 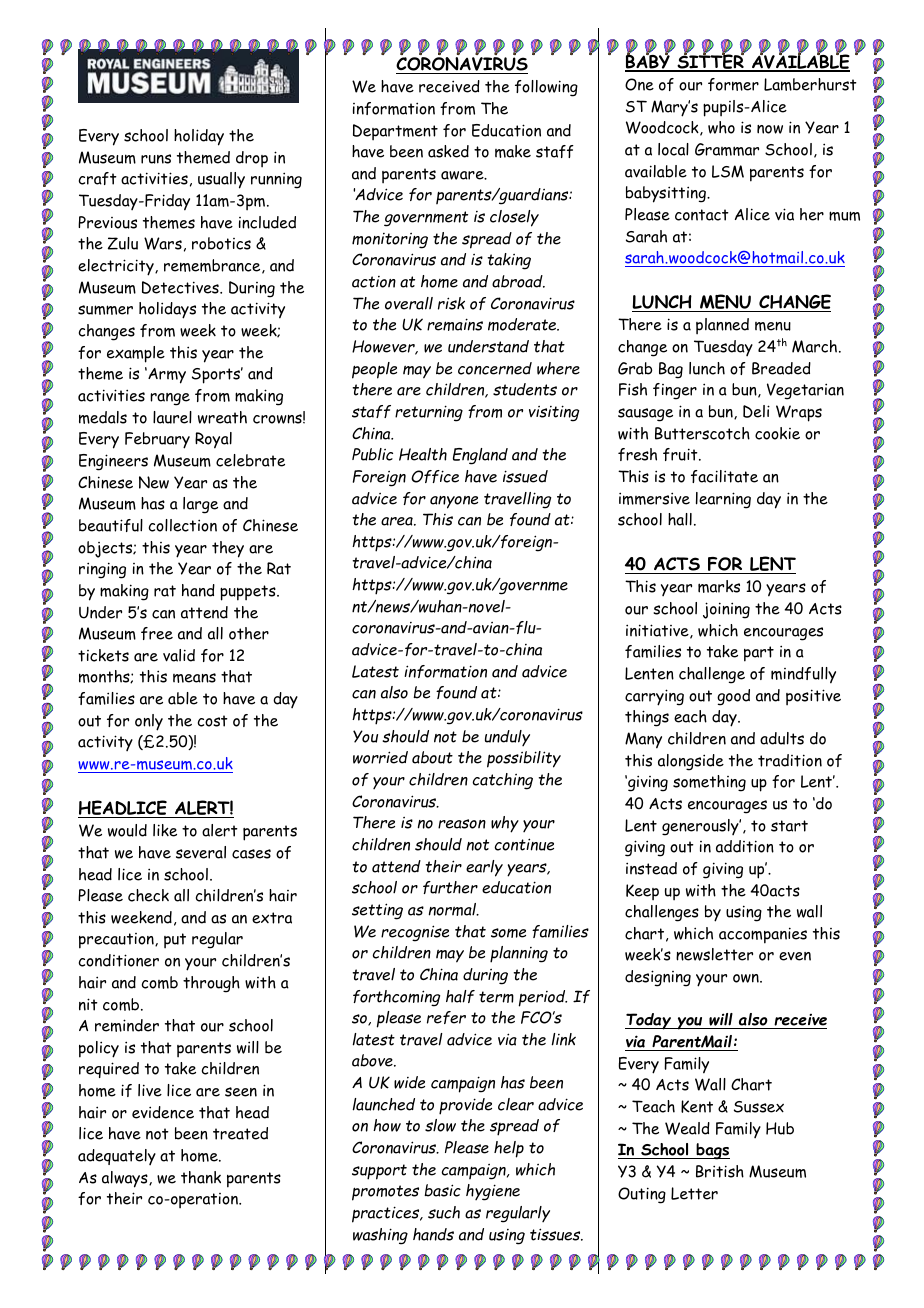 What do you see at coordinates (726, 610) in the page?
I see `joining` at bounding box center [726, 610].
